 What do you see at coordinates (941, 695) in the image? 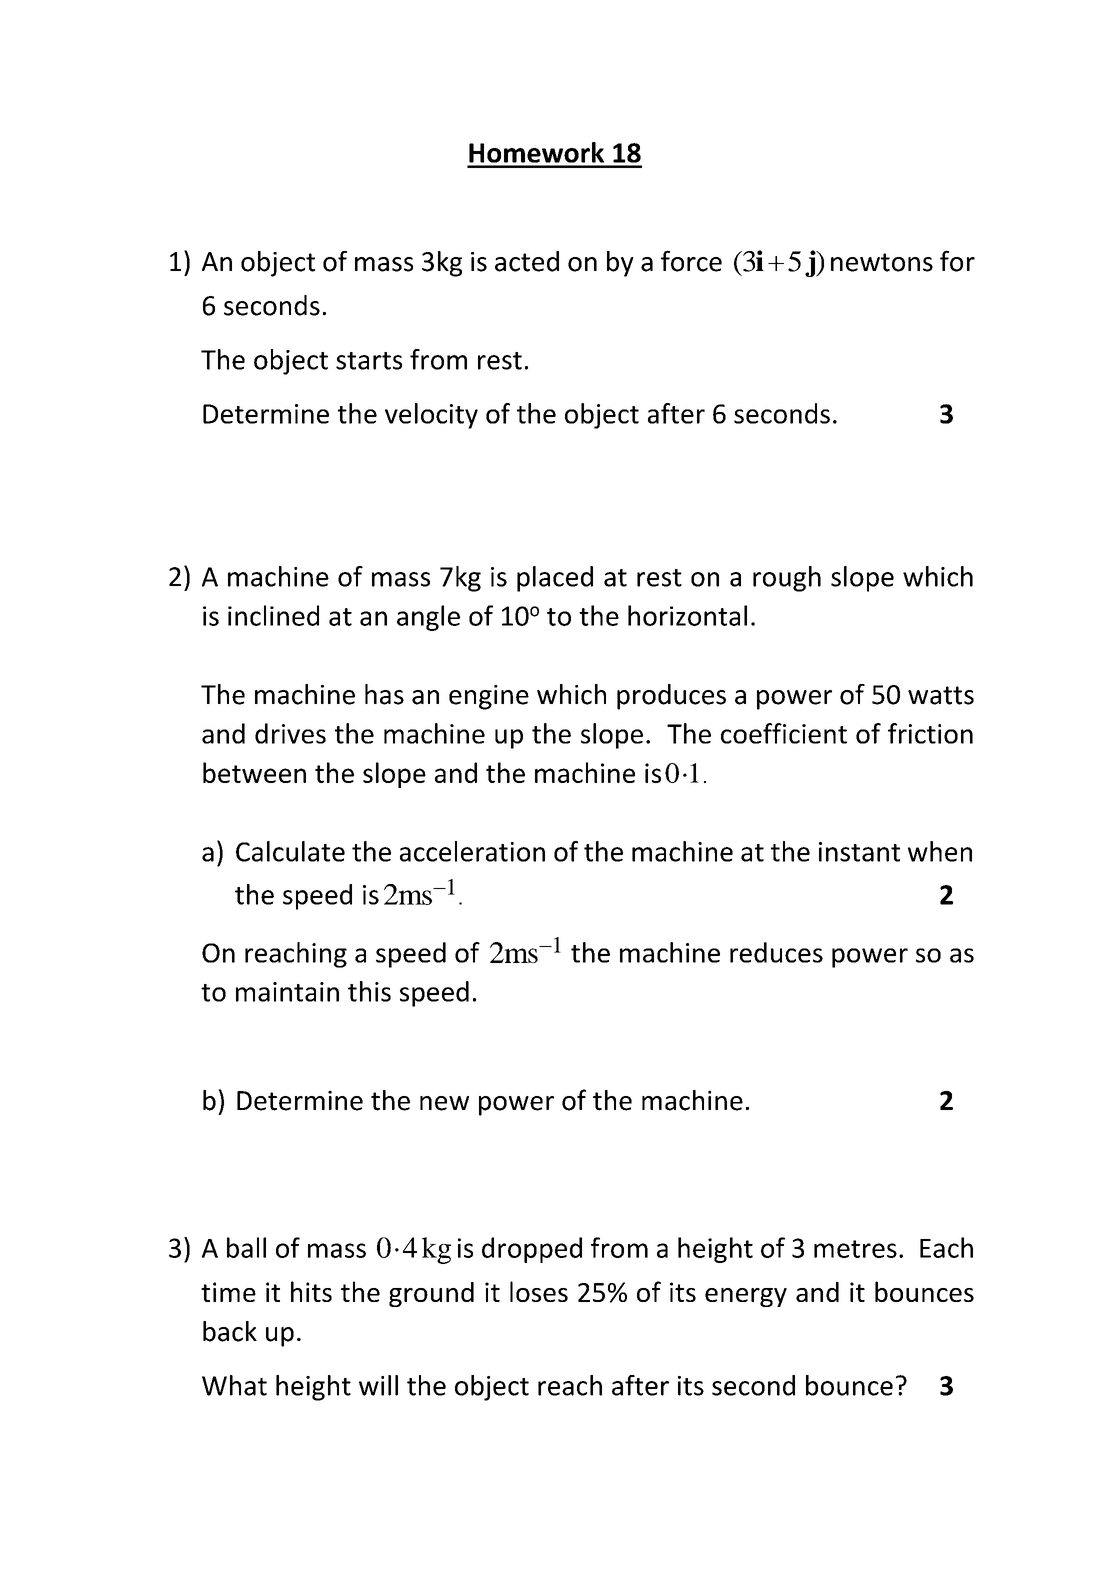
I see `watts` at bounding box center [941, 695].
